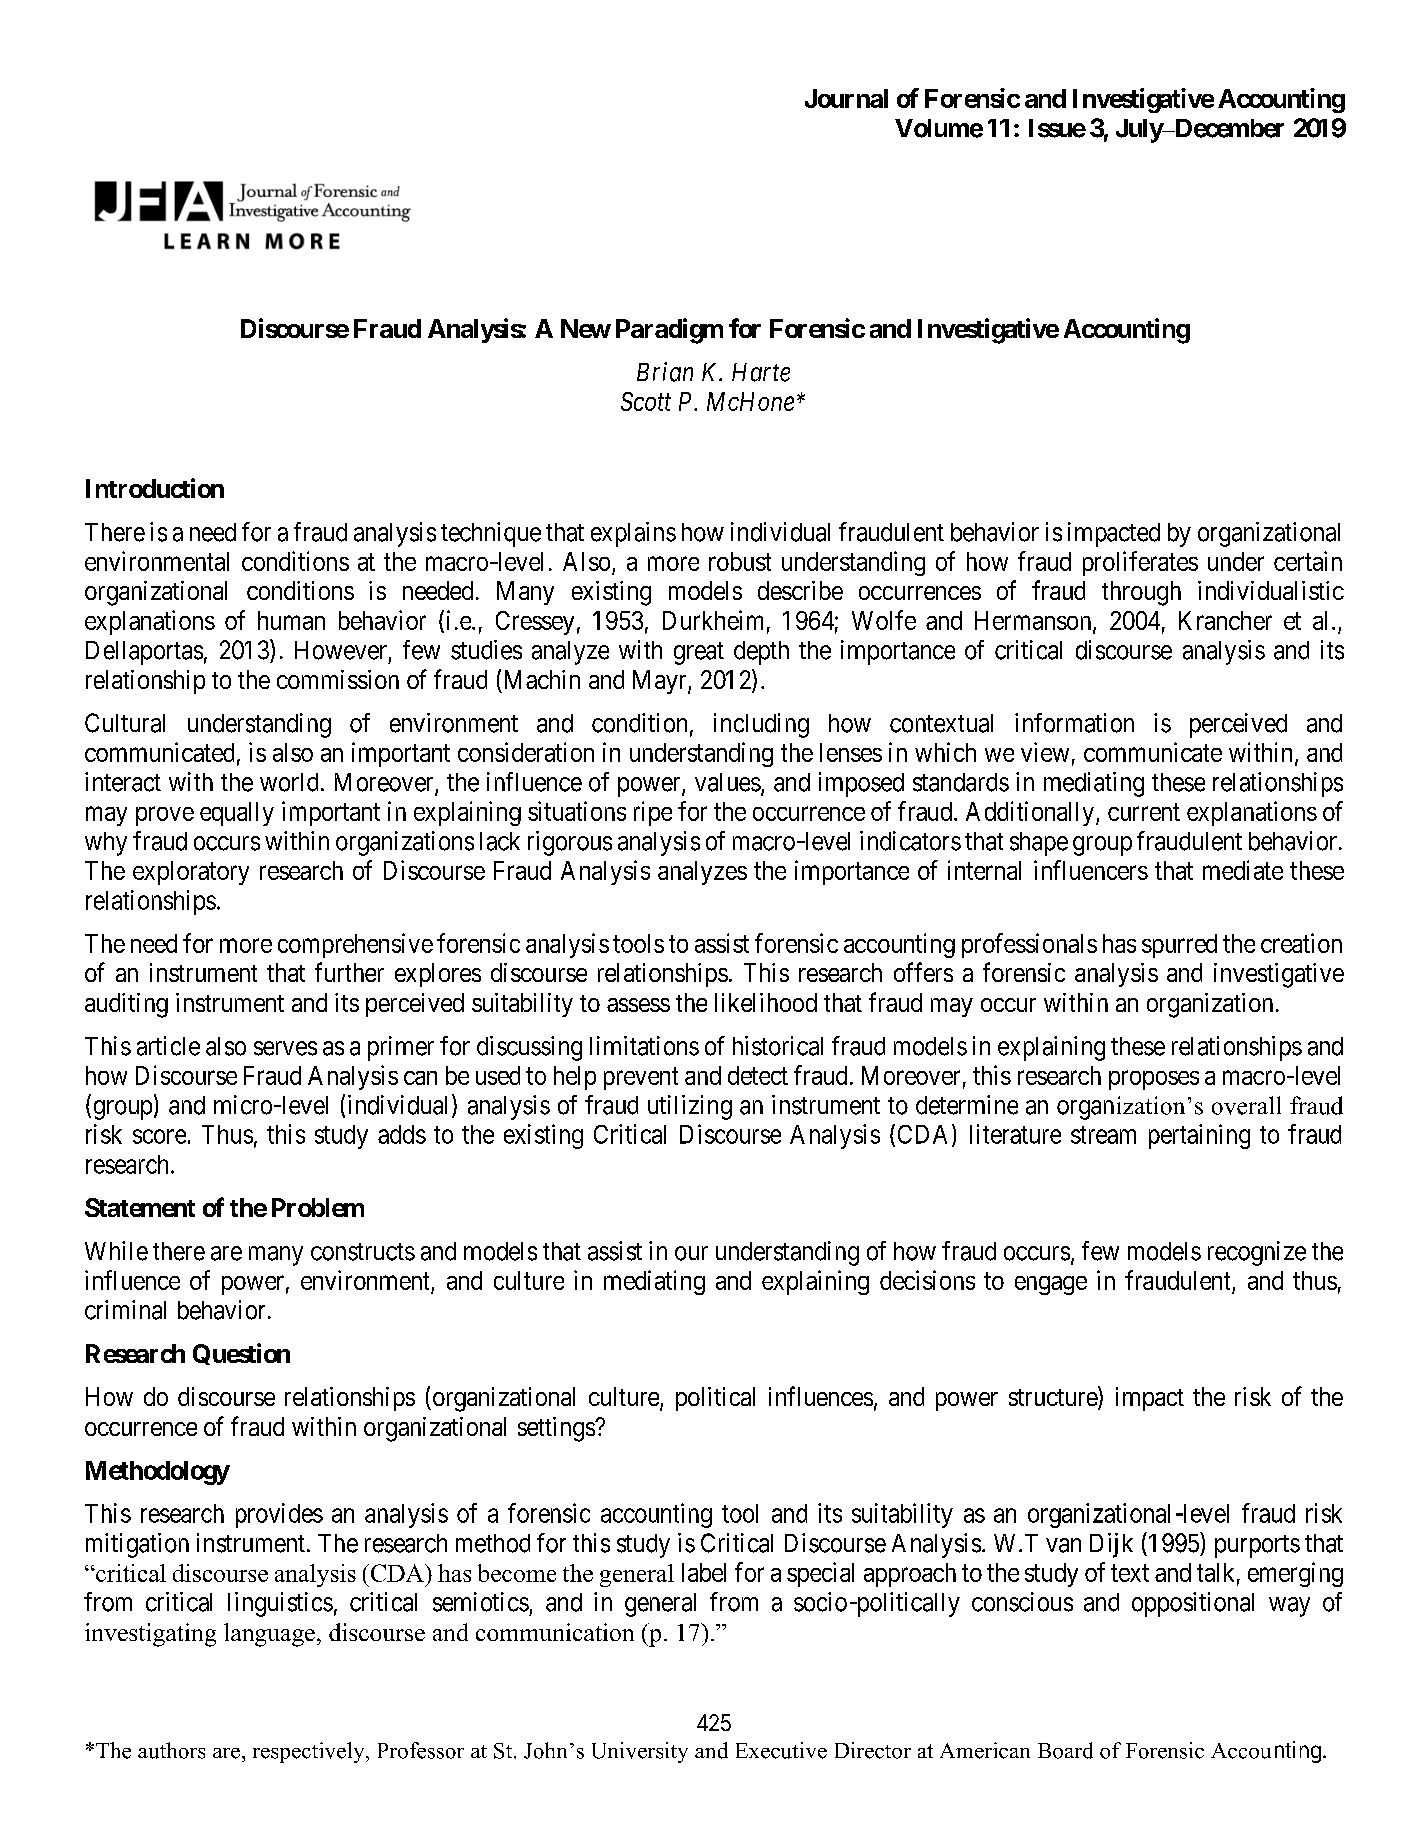  Describe the element at coordinates (669, 331) in the screenshot. I see `Paradigm` at that location.
